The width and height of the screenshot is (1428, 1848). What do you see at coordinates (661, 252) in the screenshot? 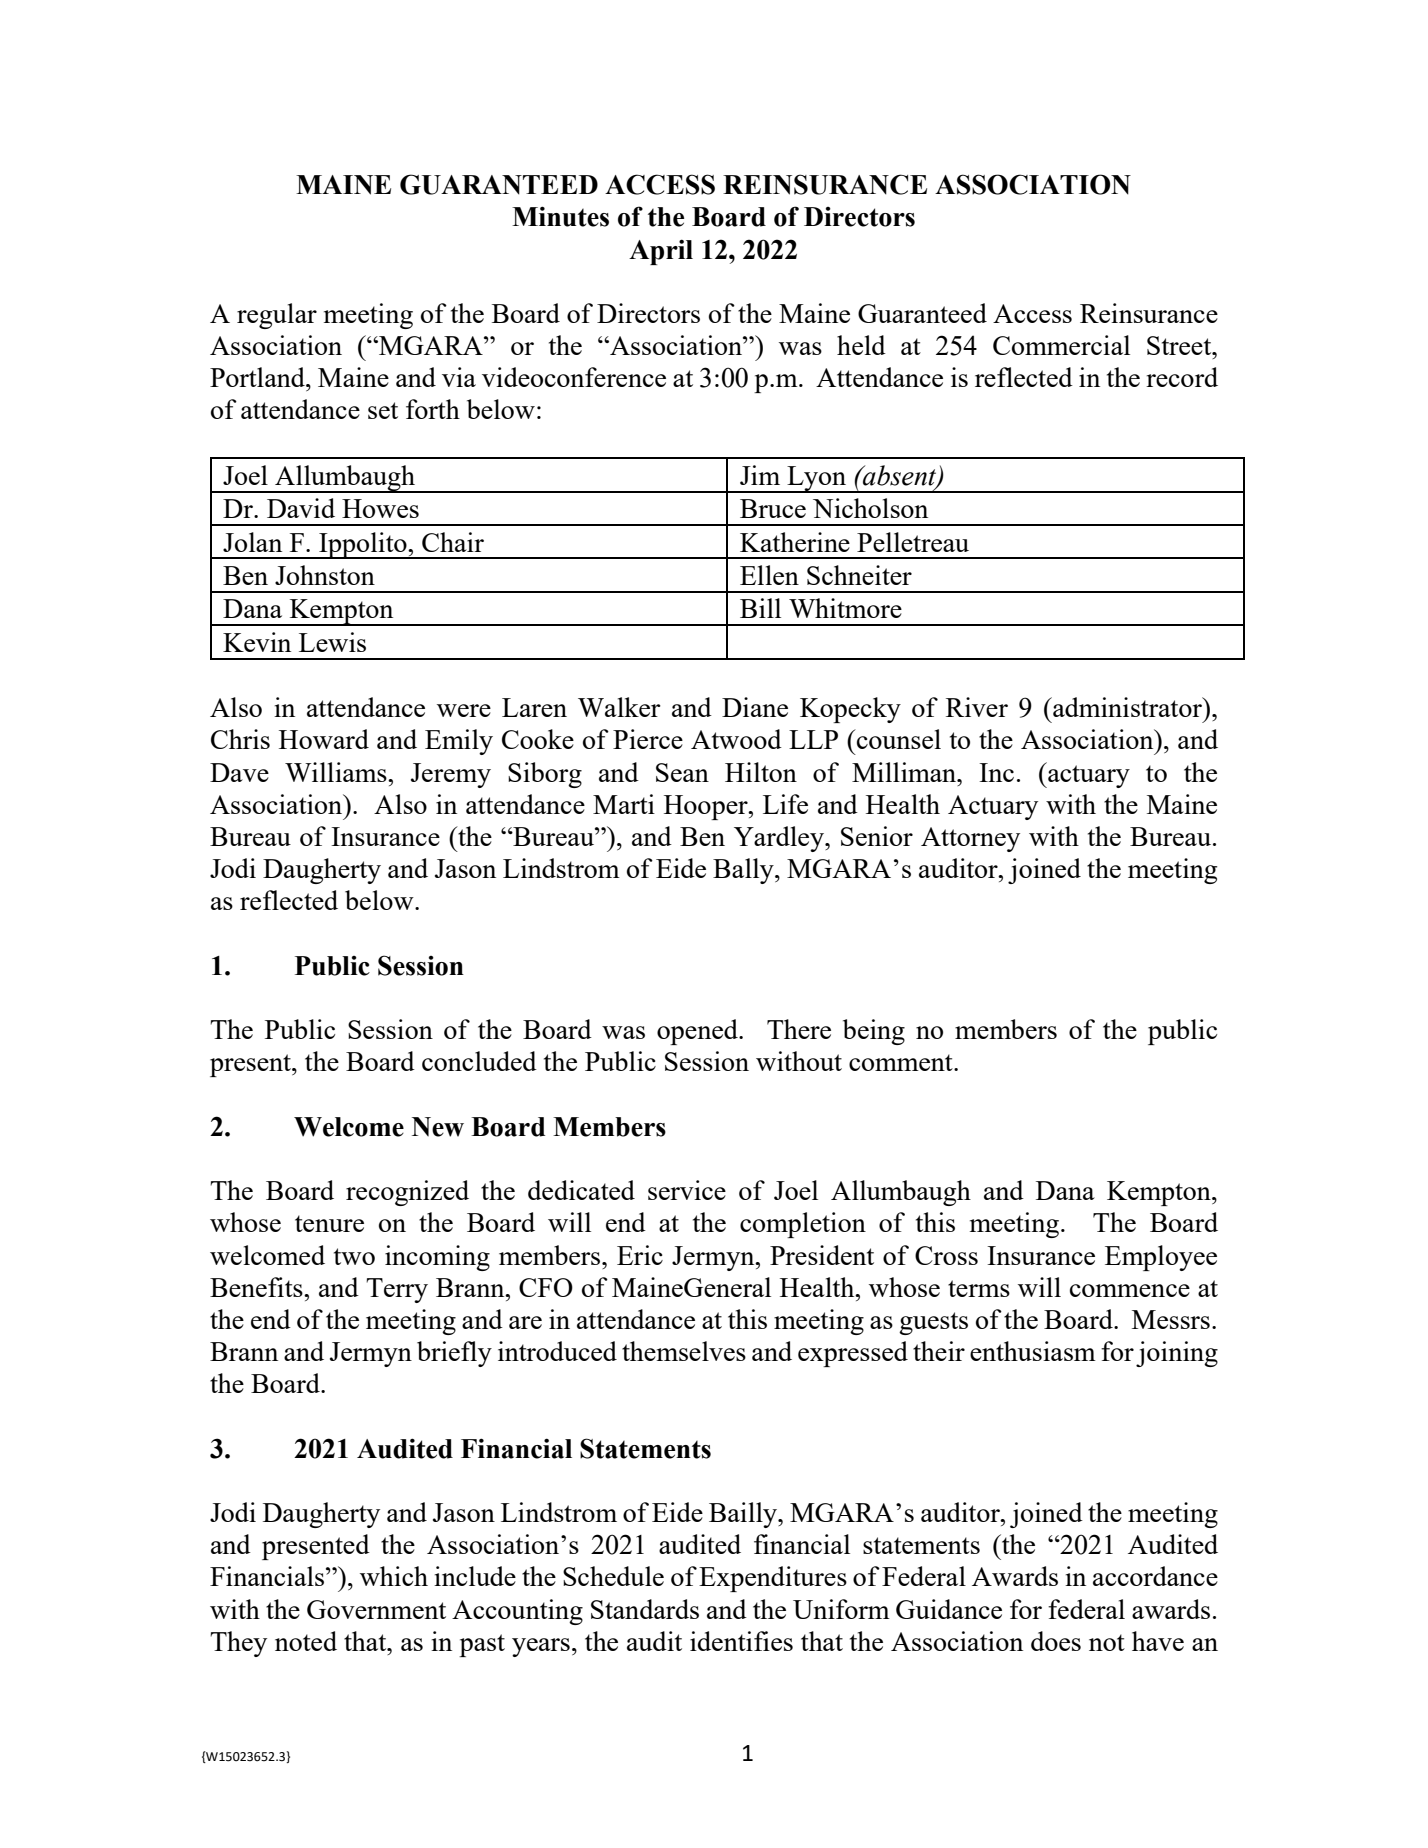
I see `April` at bounding box center [661, 252].
